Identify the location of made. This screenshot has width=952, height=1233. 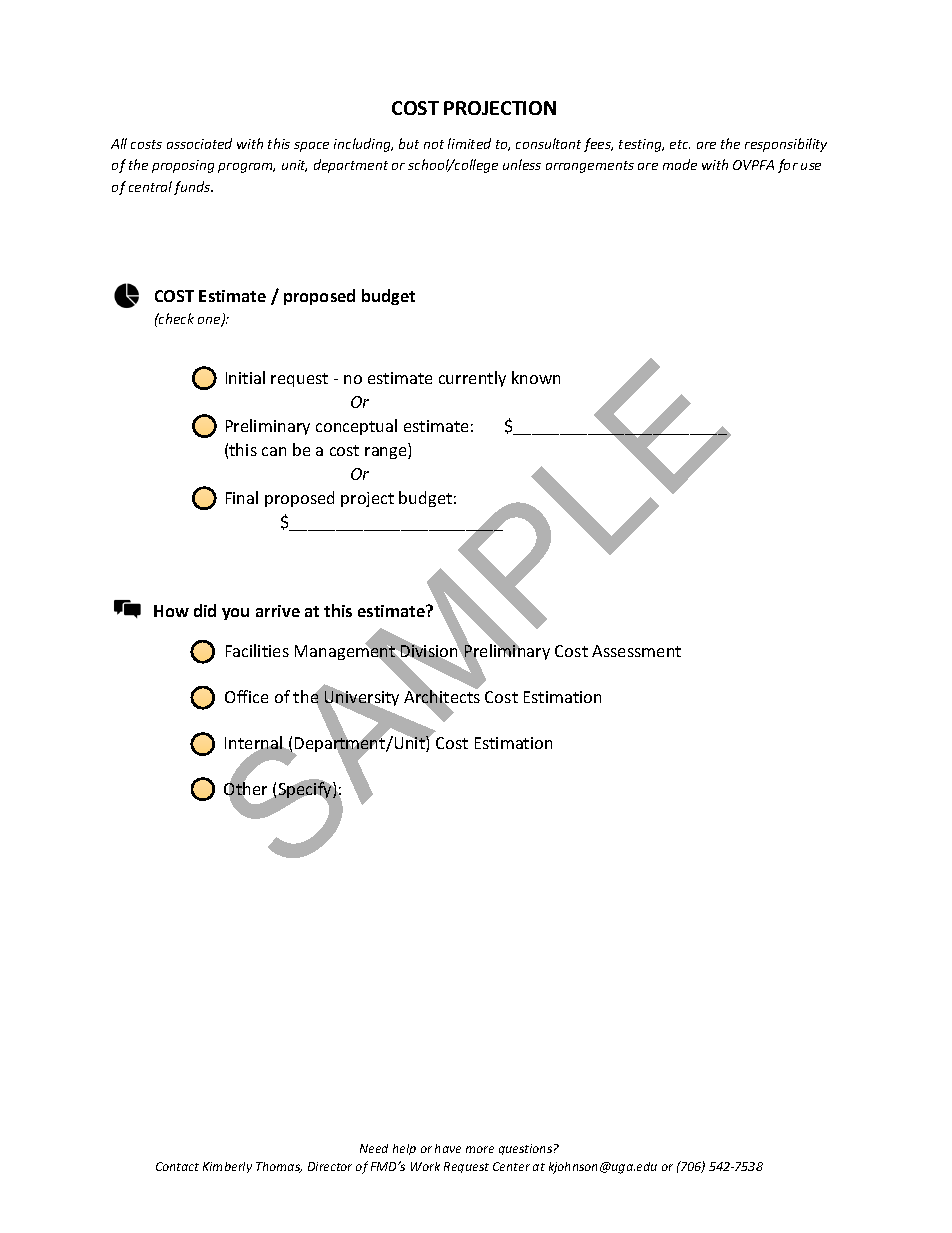
(680, 164).
